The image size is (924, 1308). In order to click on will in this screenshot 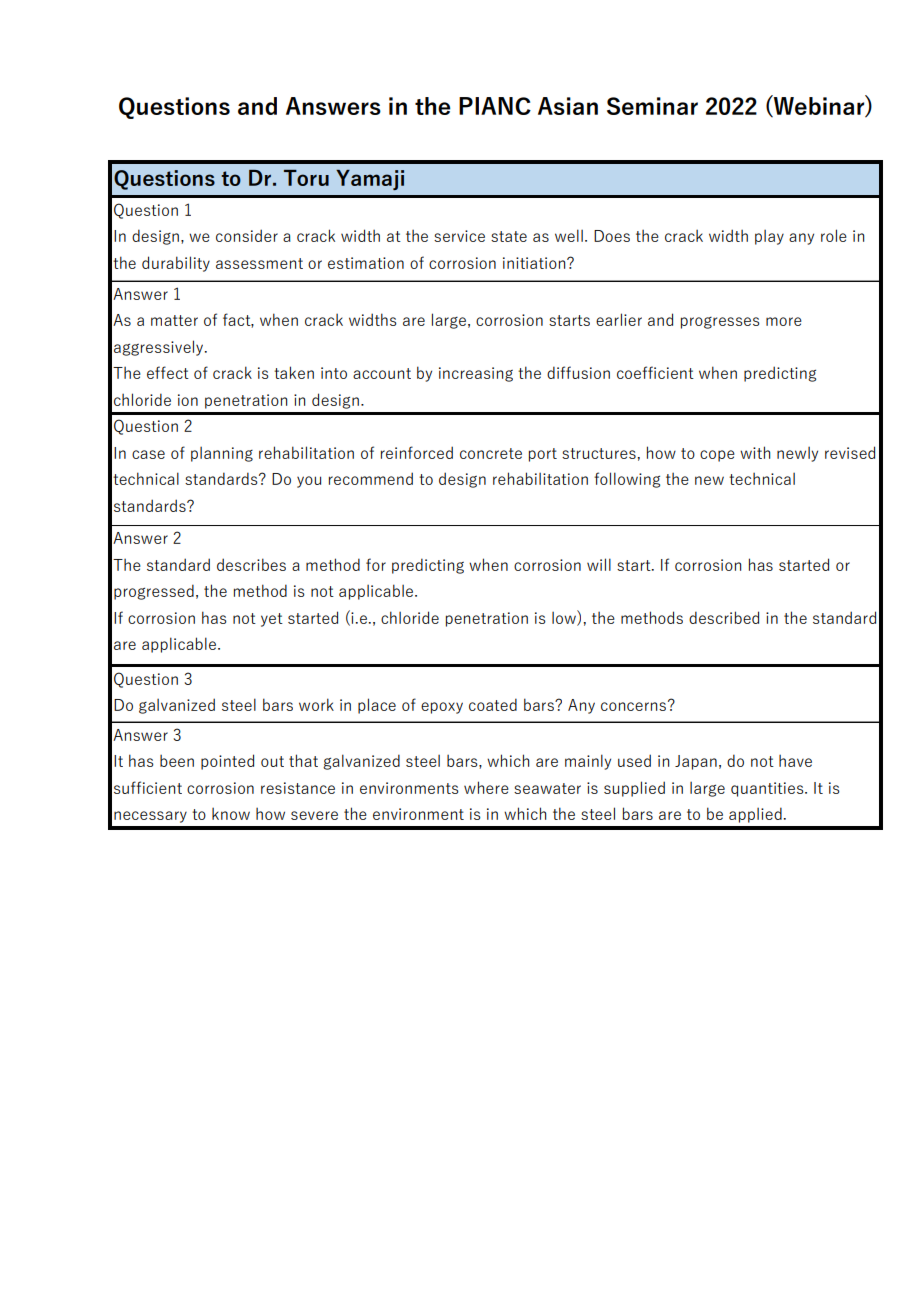, I will do `click(599, 564)`.
